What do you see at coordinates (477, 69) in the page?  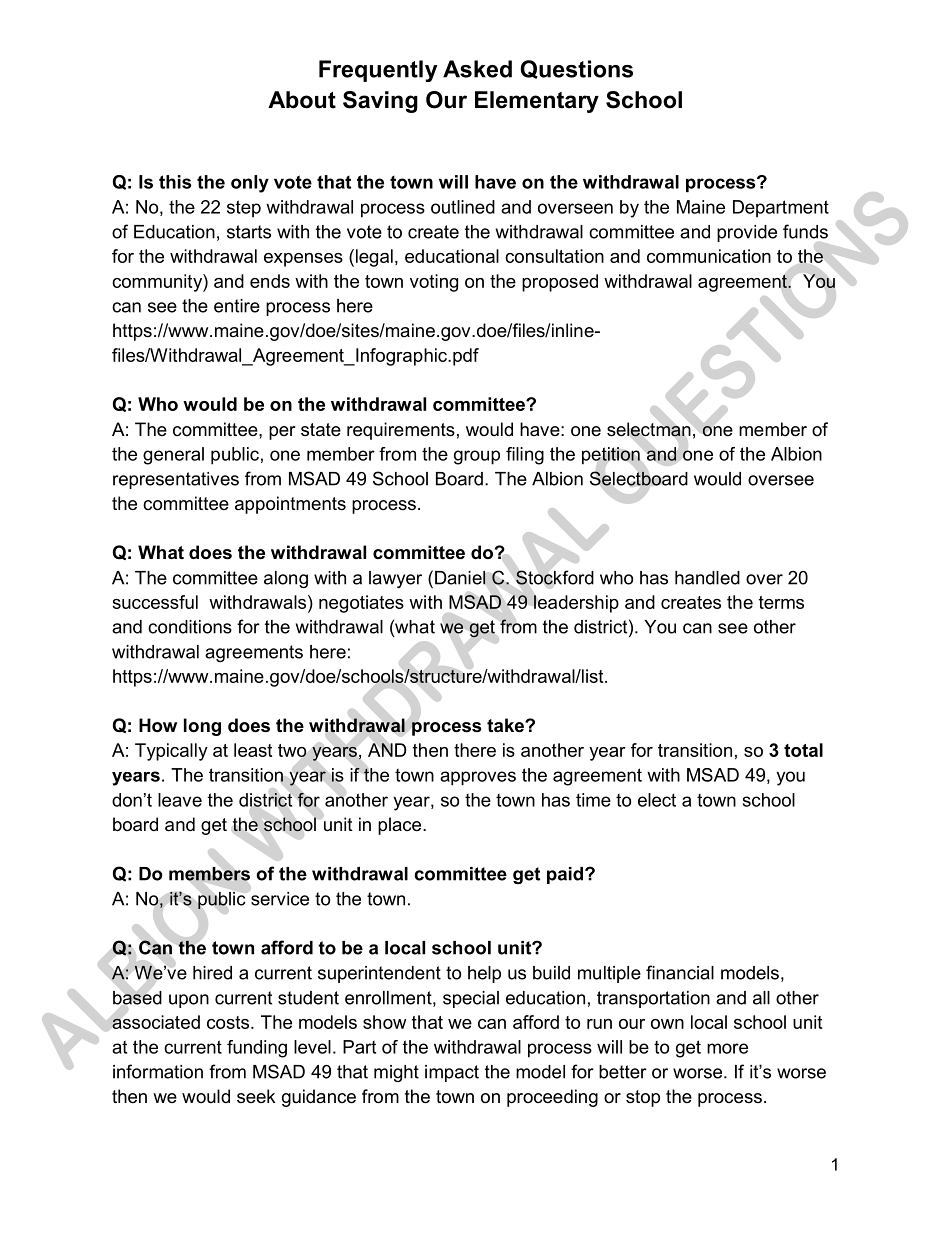 I see `Asked` at bounding box center [477, 69].
